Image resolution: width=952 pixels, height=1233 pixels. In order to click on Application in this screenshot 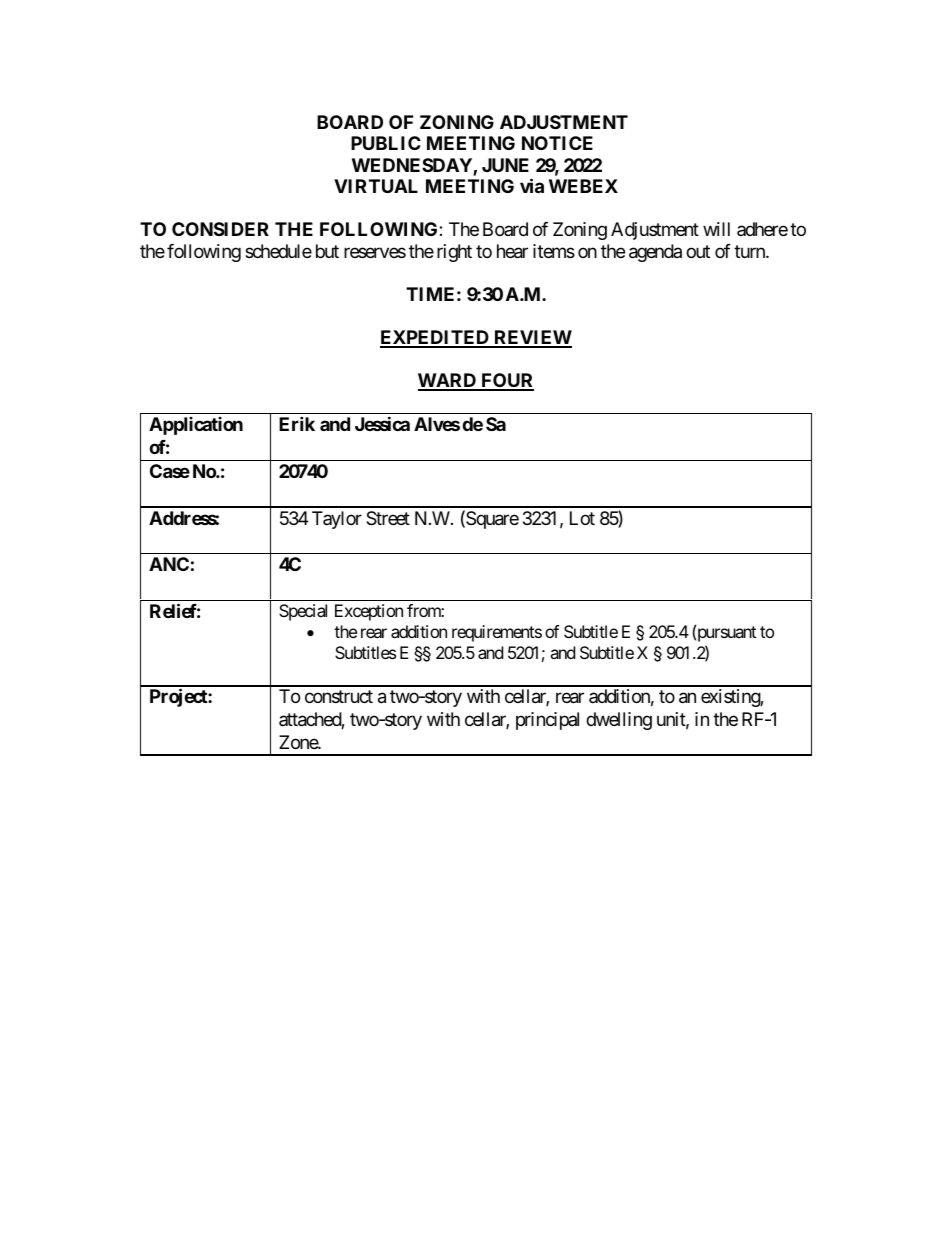, I will do `click(196, 426)`.
